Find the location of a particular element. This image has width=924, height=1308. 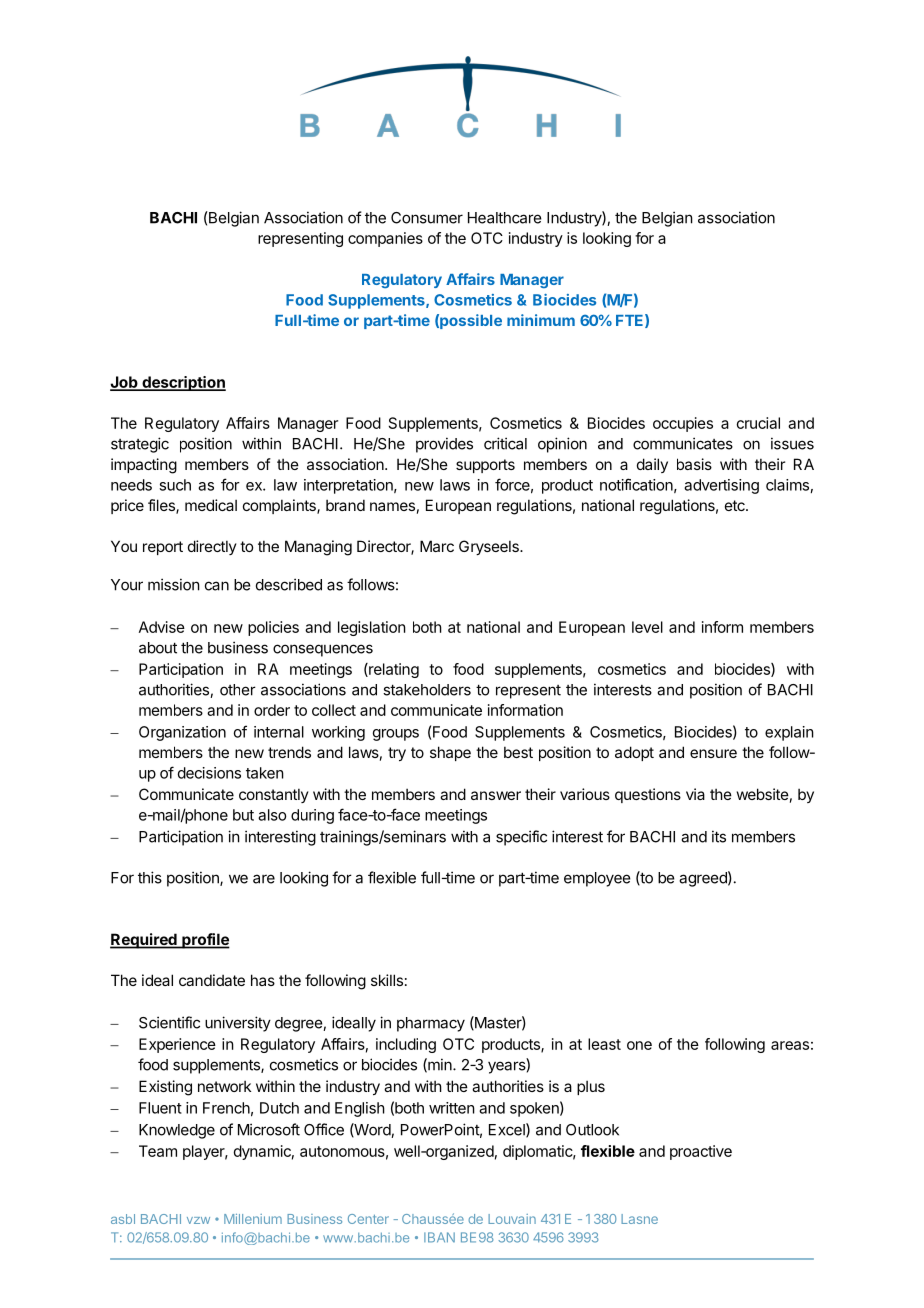

description is located at coordinates (183, 383).
